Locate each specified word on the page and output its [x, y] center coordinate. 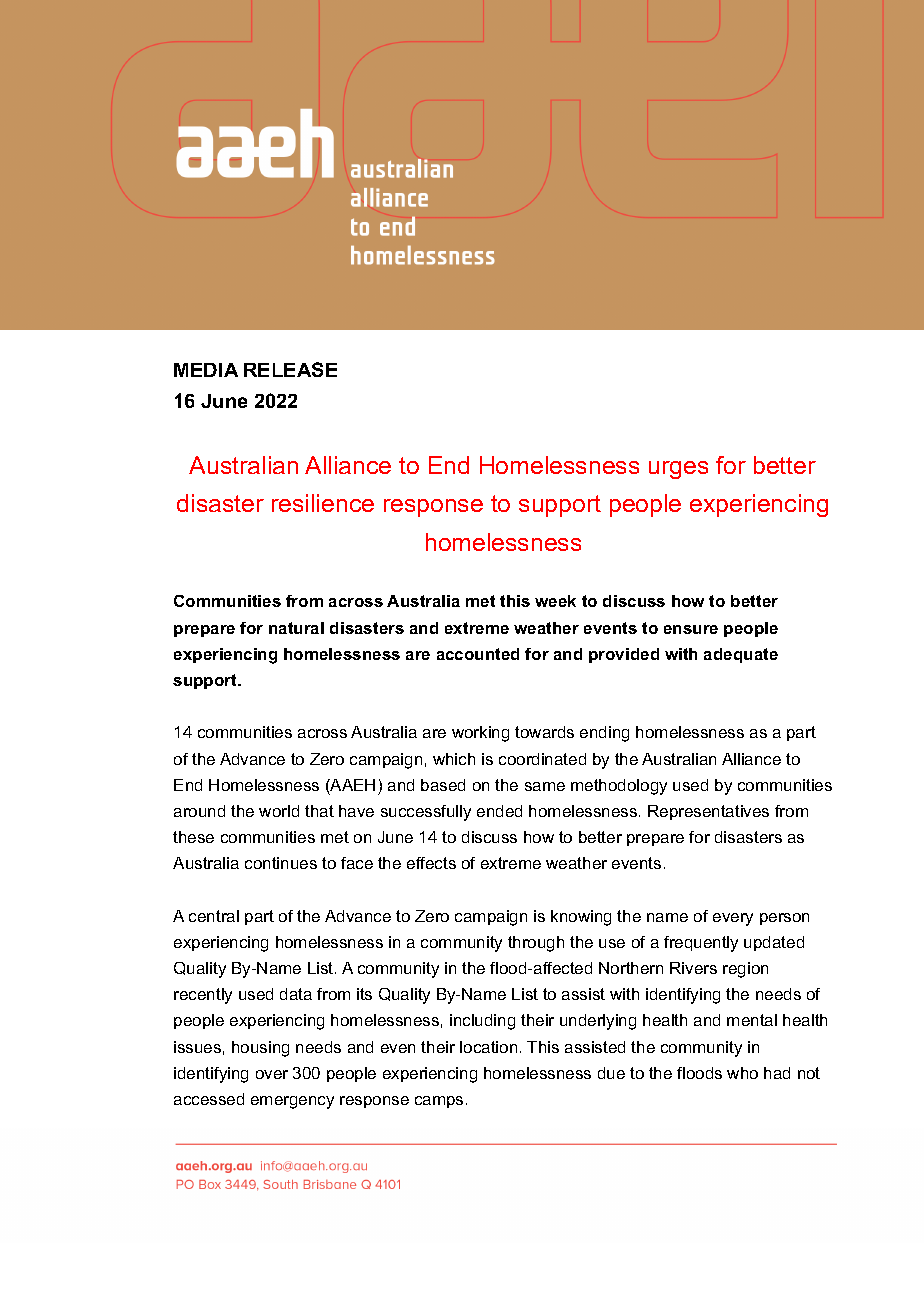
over [272, 1074]
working [480, 734]
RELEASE [290, 369]
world [279, 811]
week [555, 601]
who [742, 1073]
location [488, 1047]
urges [678, 470]
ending [604, 734]
